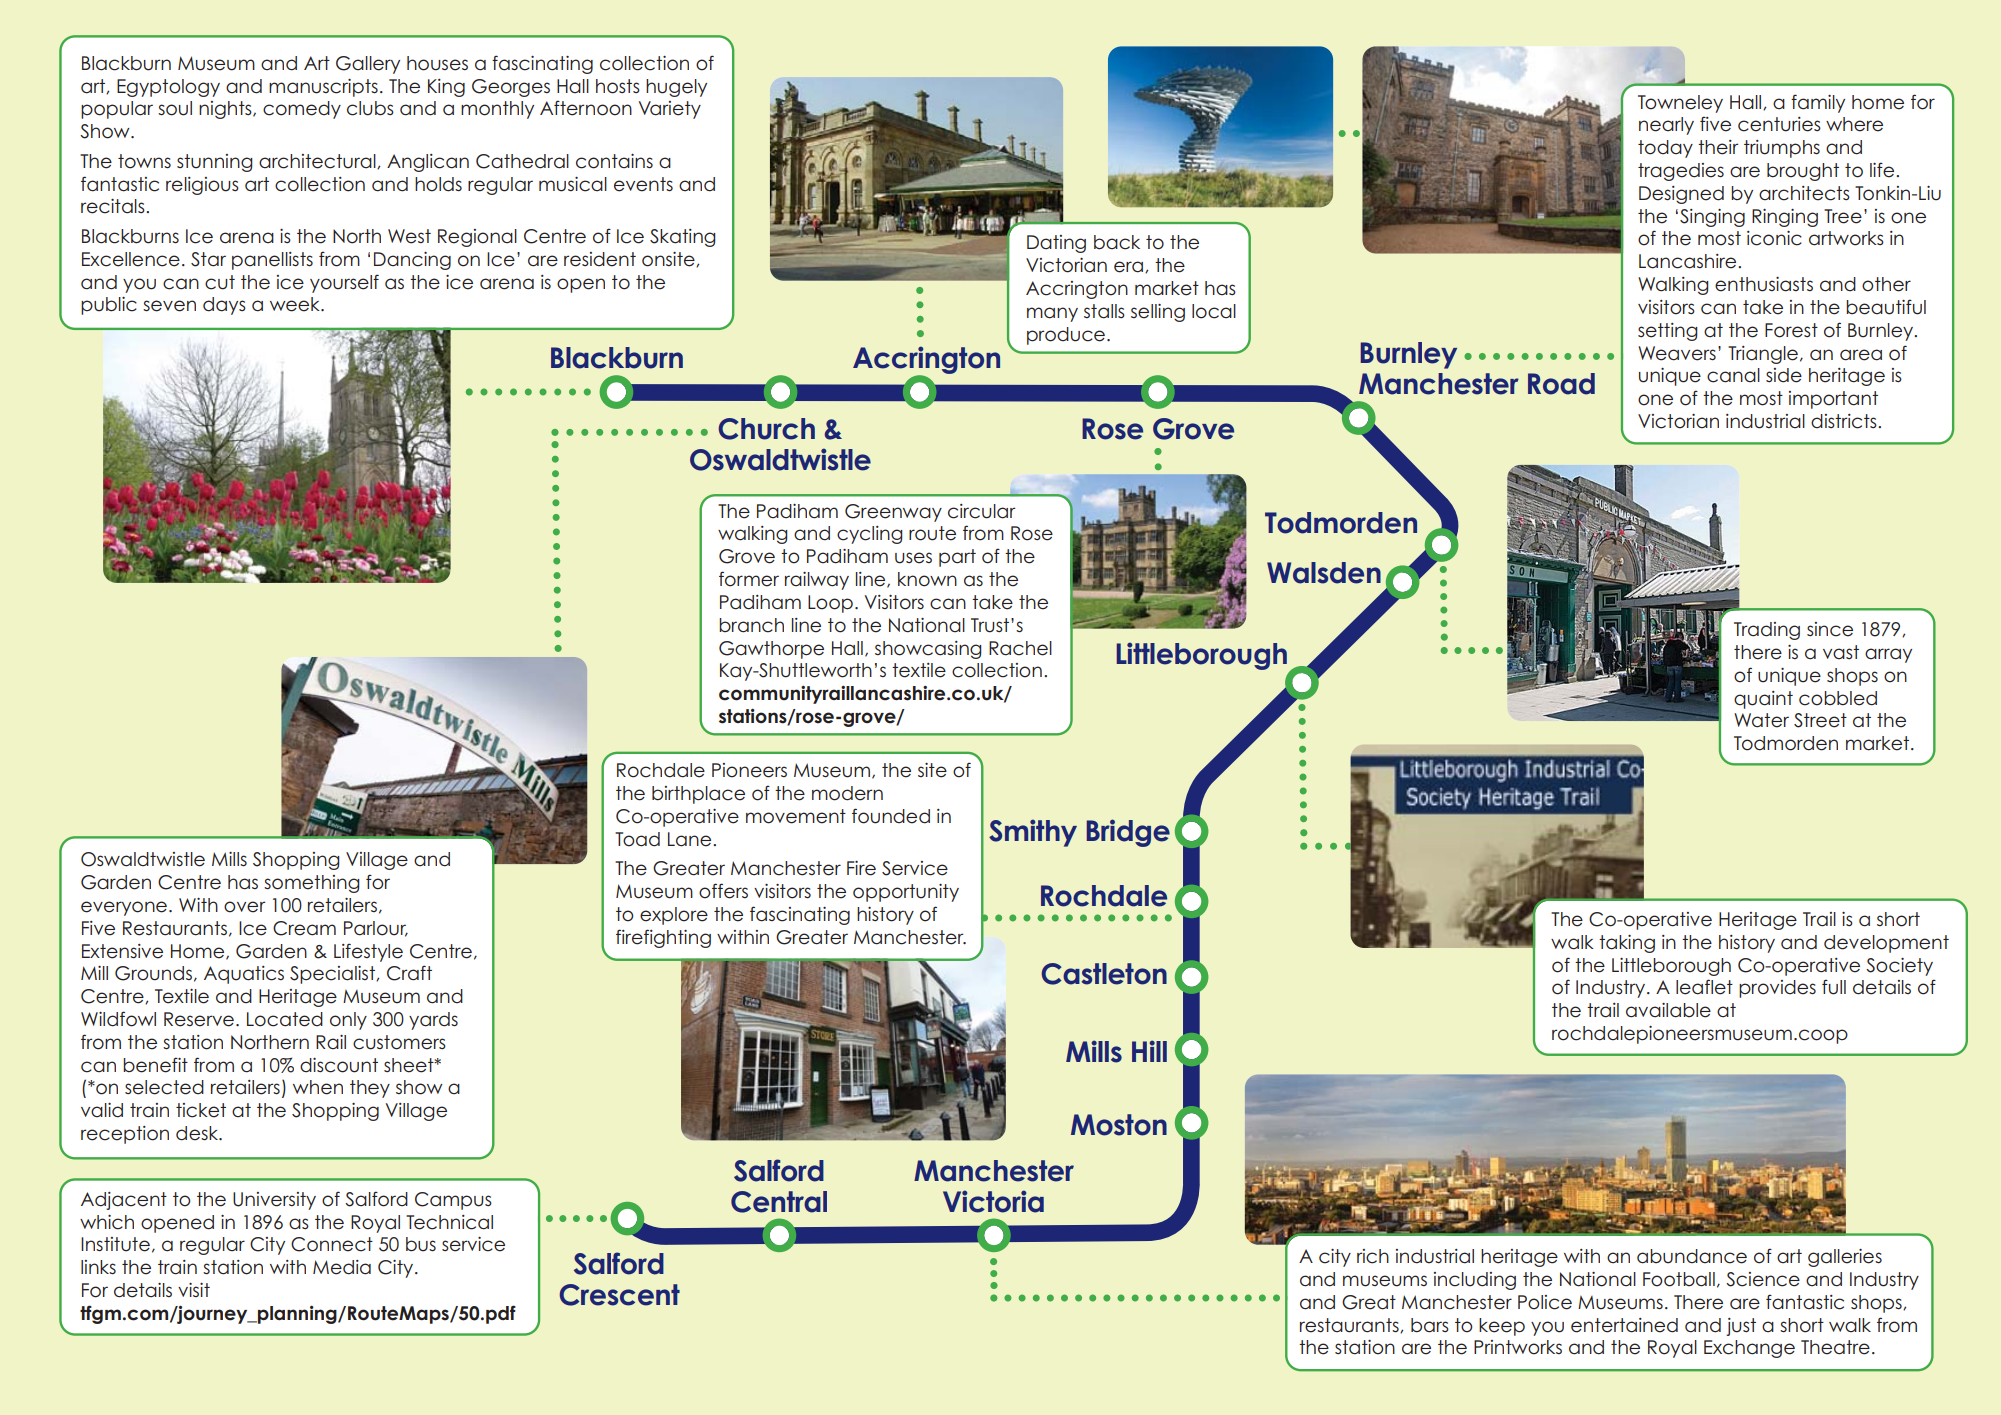  Describe the element at coordinates (285, 1019) in the screenshot. I see `Located` at that location.
